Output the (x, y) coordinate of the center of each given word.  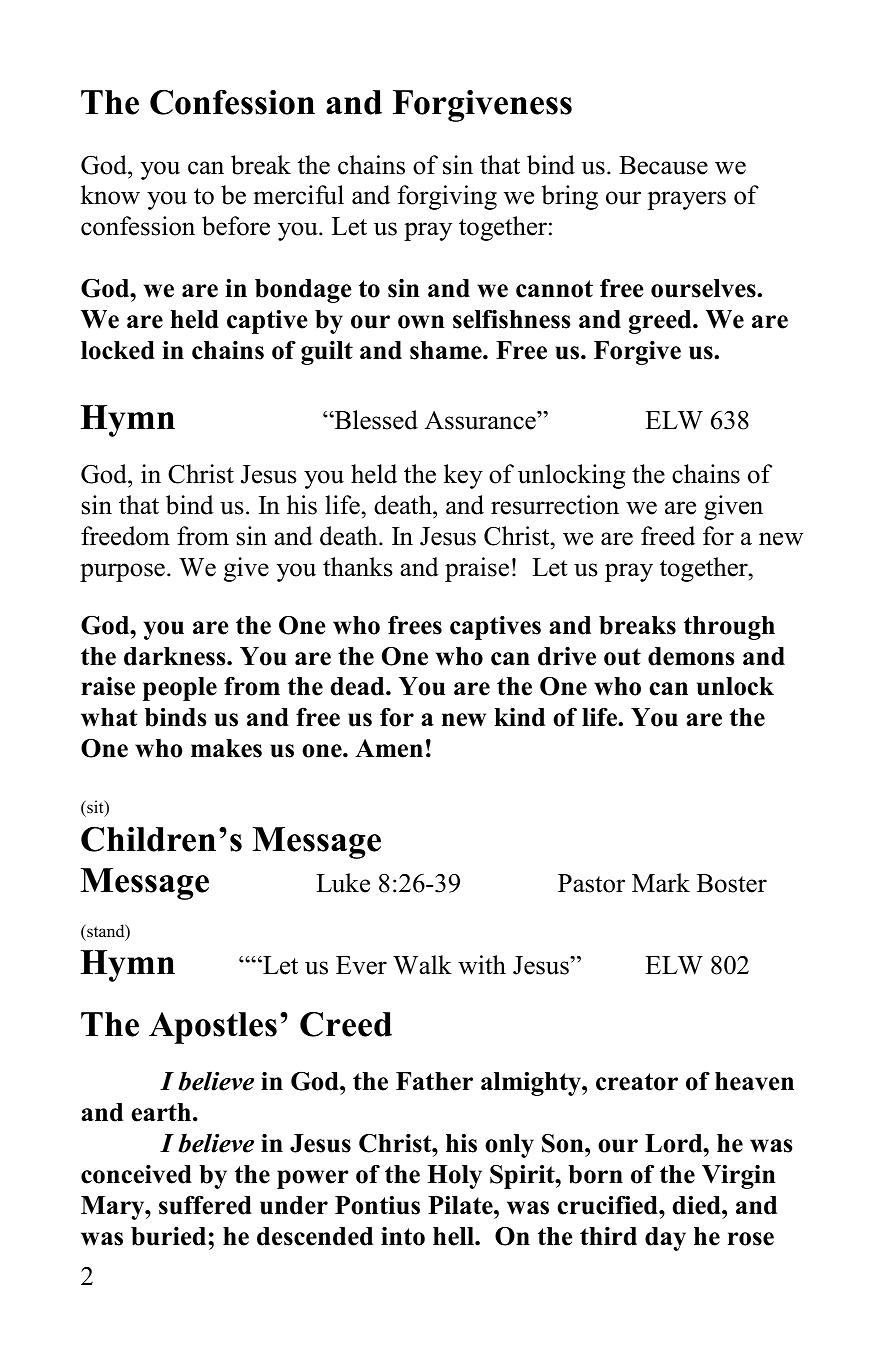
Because (663, 165)
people (180, 689)
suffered (205, 1205)
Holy (454, 1177)
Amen (389, 748)
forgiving (447, 197)
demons (691, 656)
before (236, 226)
